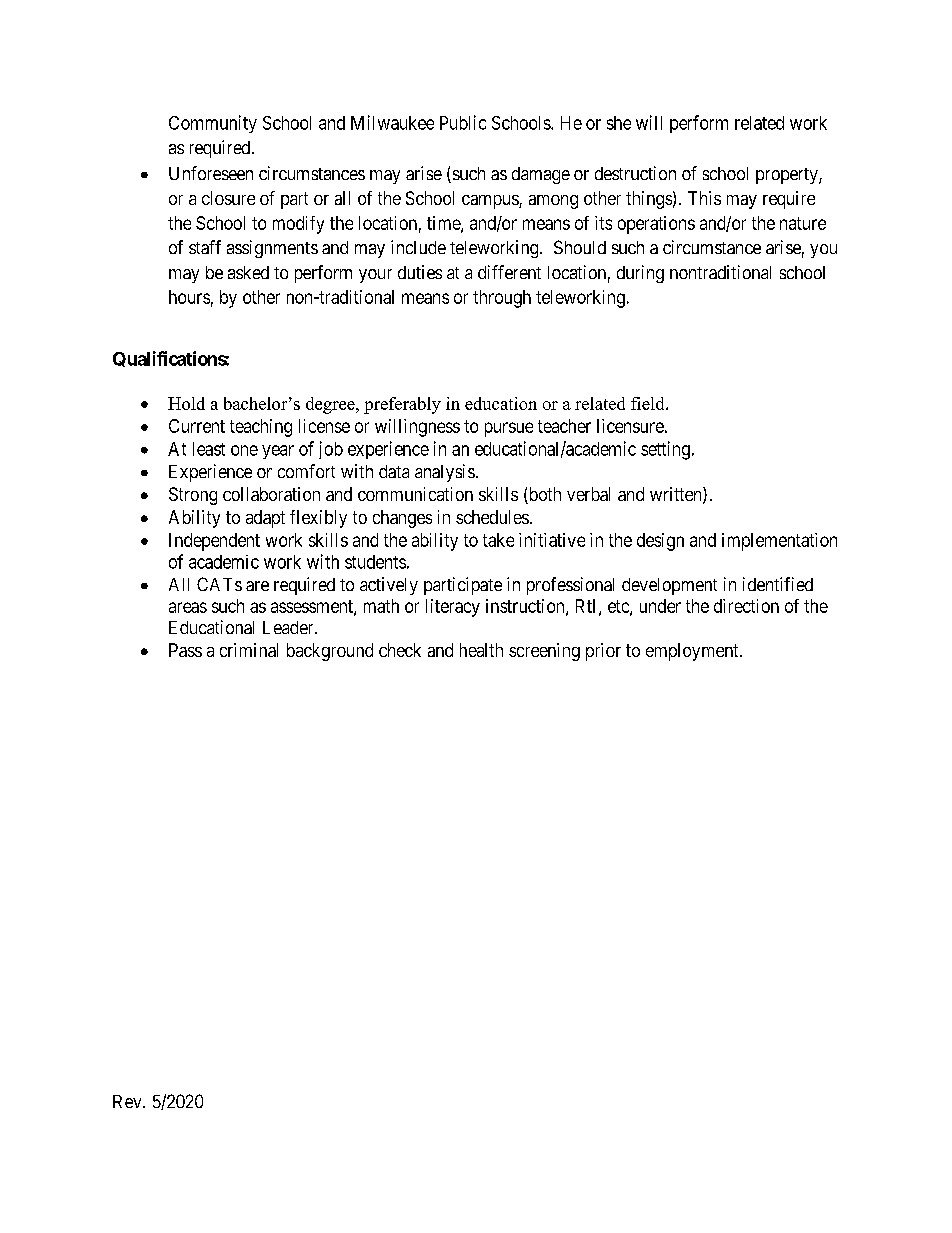 This image has width=952, height=1233. I want to click on least, so click(209, 449).
